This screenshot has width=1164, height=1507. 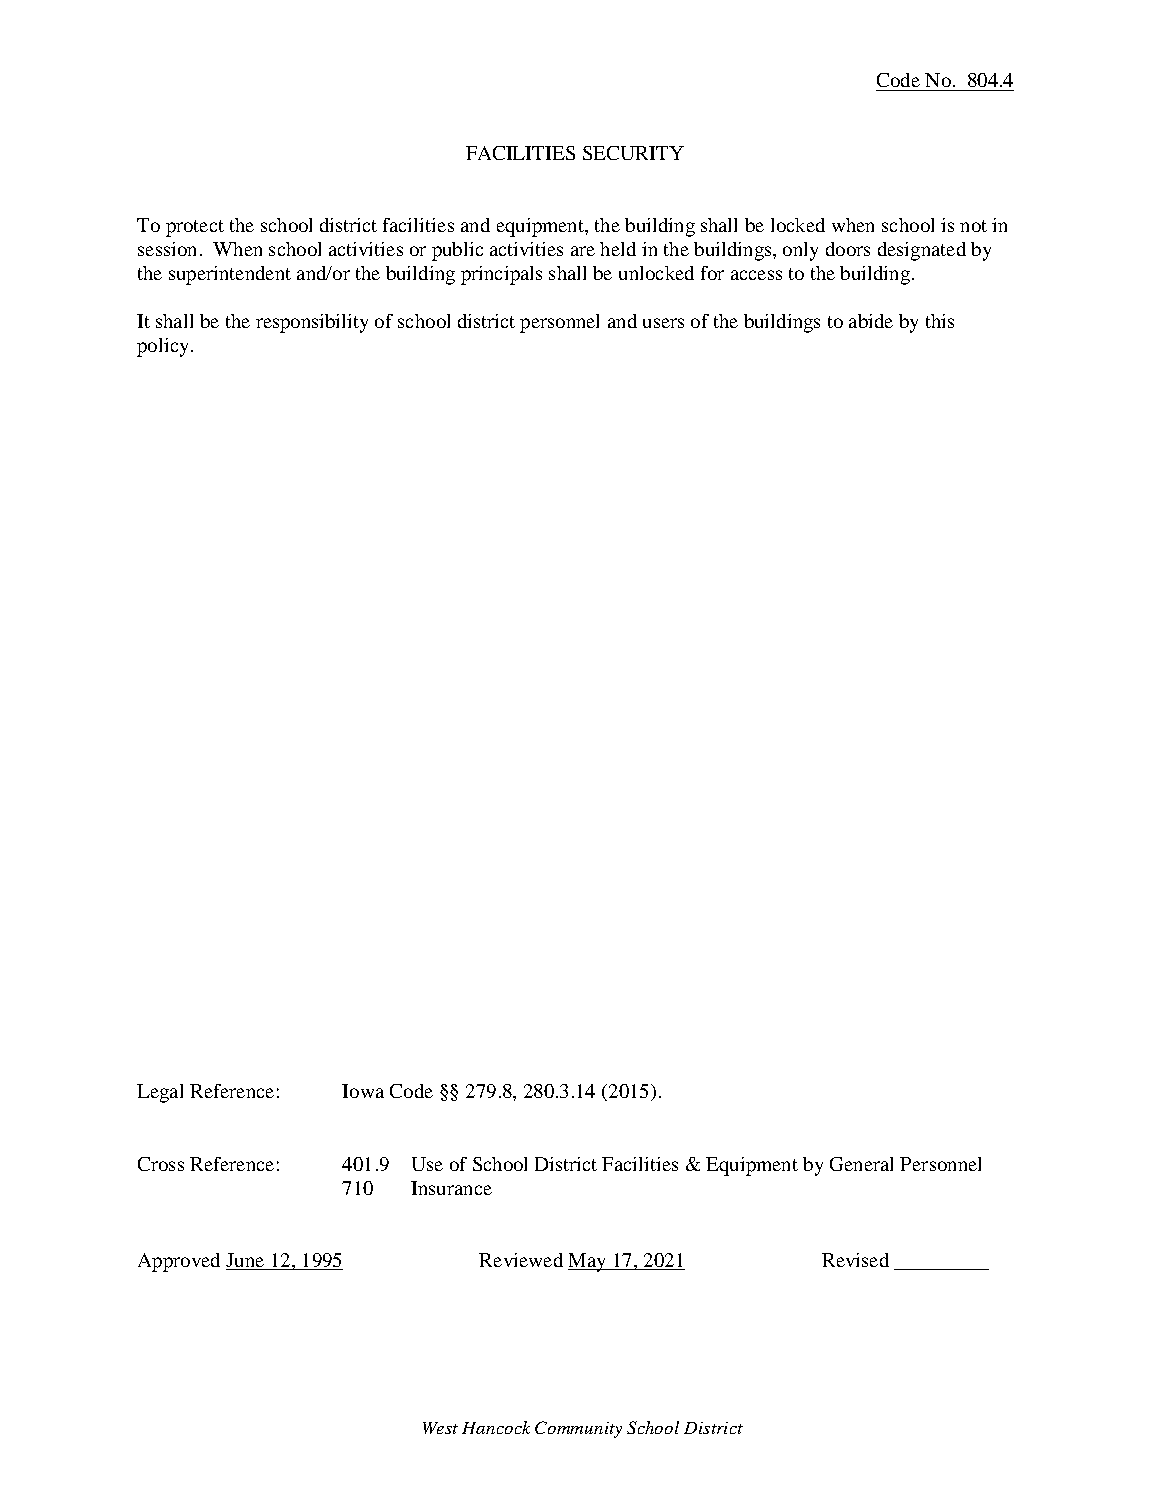 I want to click on General, so click(x=861, y=1164).
